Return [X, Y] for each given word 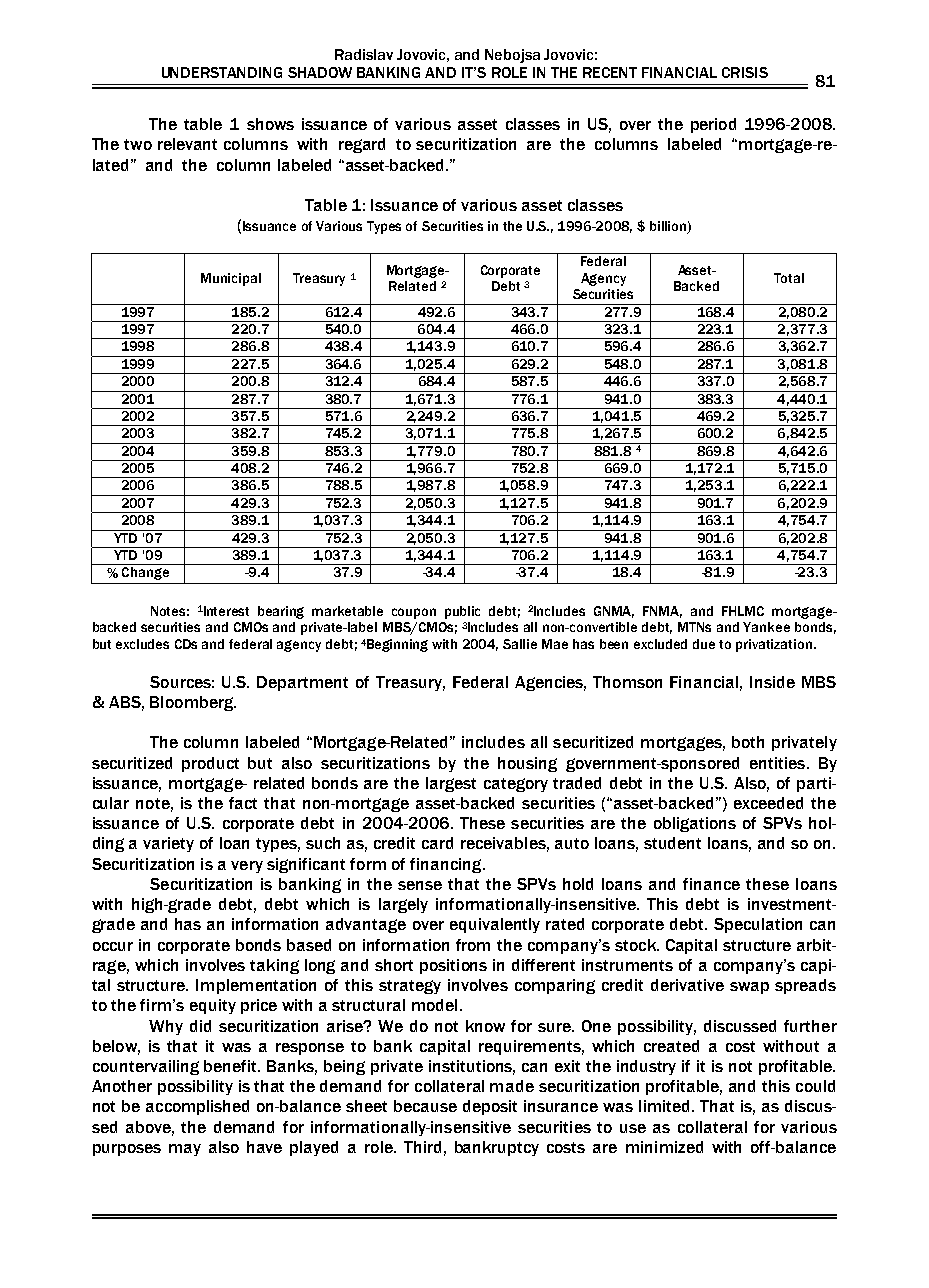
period [713, 125]
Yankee [766, 627]
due [704, 644]
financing [447, 865]
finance [711, 884]
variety [168, 844]
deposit [490, 1107]
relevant [187, 144]
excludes [142, 644]
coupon [414, 613]
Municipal [231, 279]
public [462, 612]
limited [666, 1106]
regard [362, 145]
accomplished [197, 1107]
